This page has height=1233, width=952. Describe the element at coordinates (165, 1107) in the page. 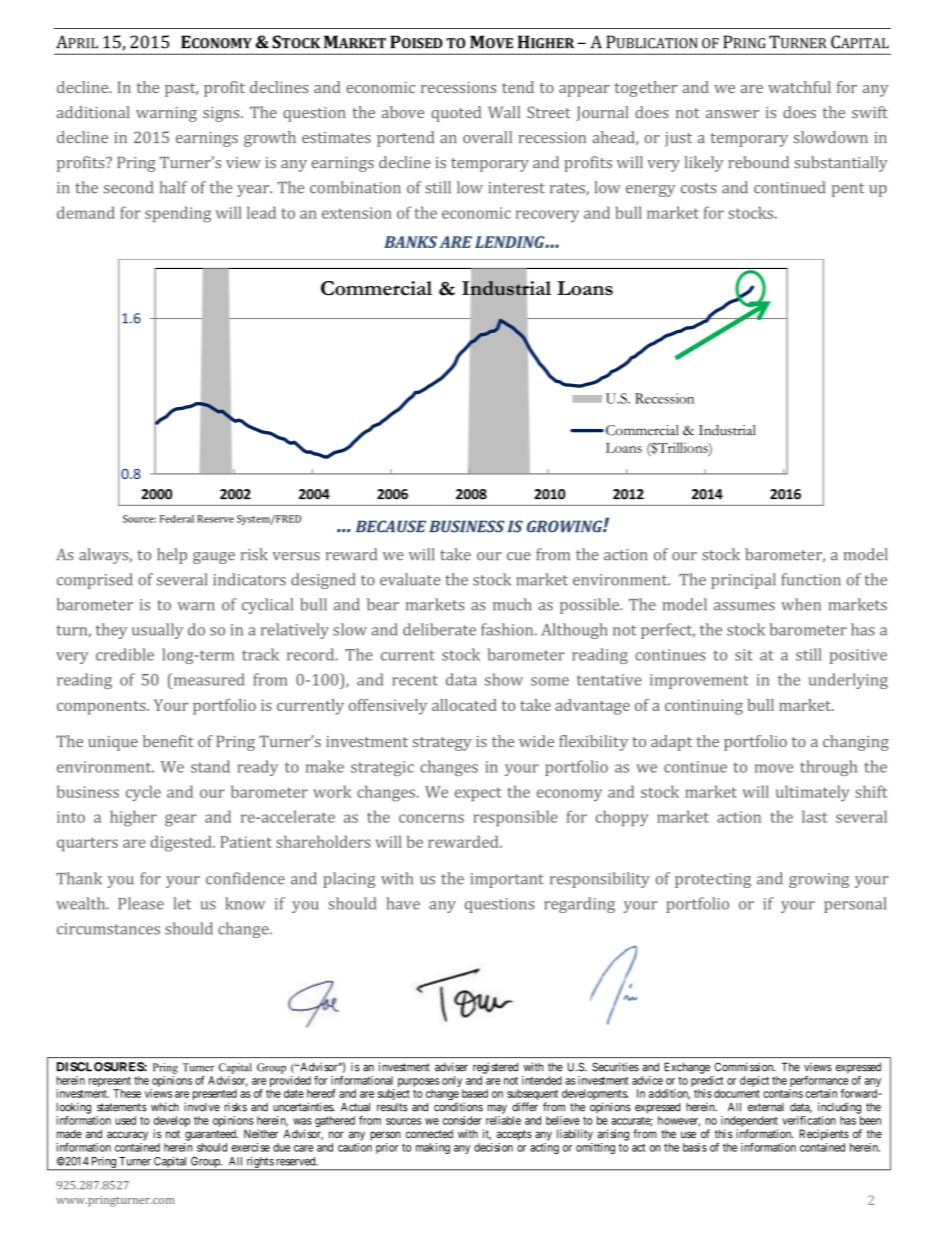

I see `which` at that location.
